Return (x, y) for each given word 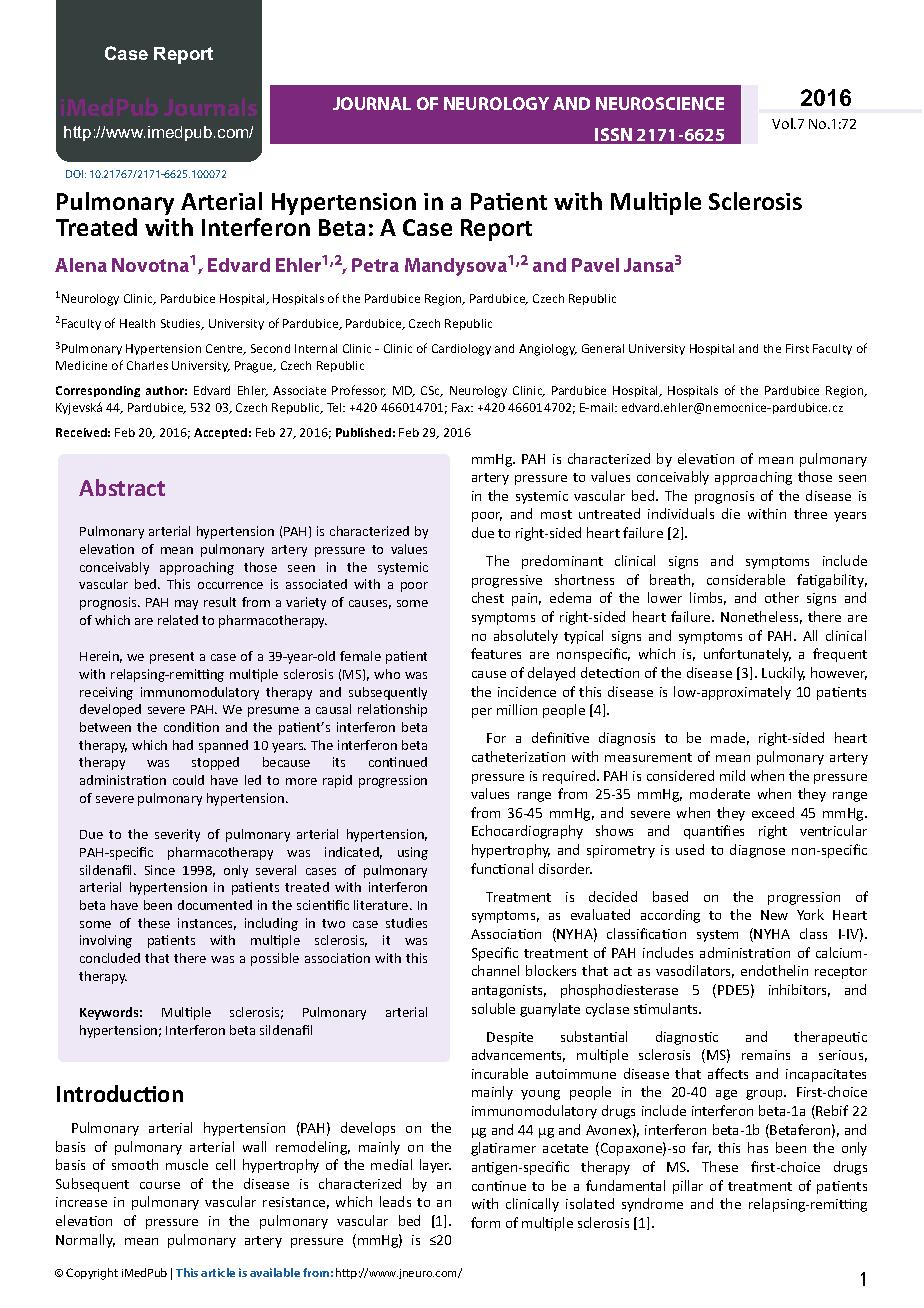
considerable (746, 579)
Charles (147, 365)
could (188, 780)
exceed (773, 812)
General (603, 348)
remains (766, 1055)
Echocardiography (527, 832)
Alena (81, 265)
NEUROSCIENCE (660, 103)
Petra (375, 265)
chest (488, 597)
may (186, 605)
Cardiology (461, 350)
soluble (493, 1008)
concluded (110, 958)
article (218, 1272)
